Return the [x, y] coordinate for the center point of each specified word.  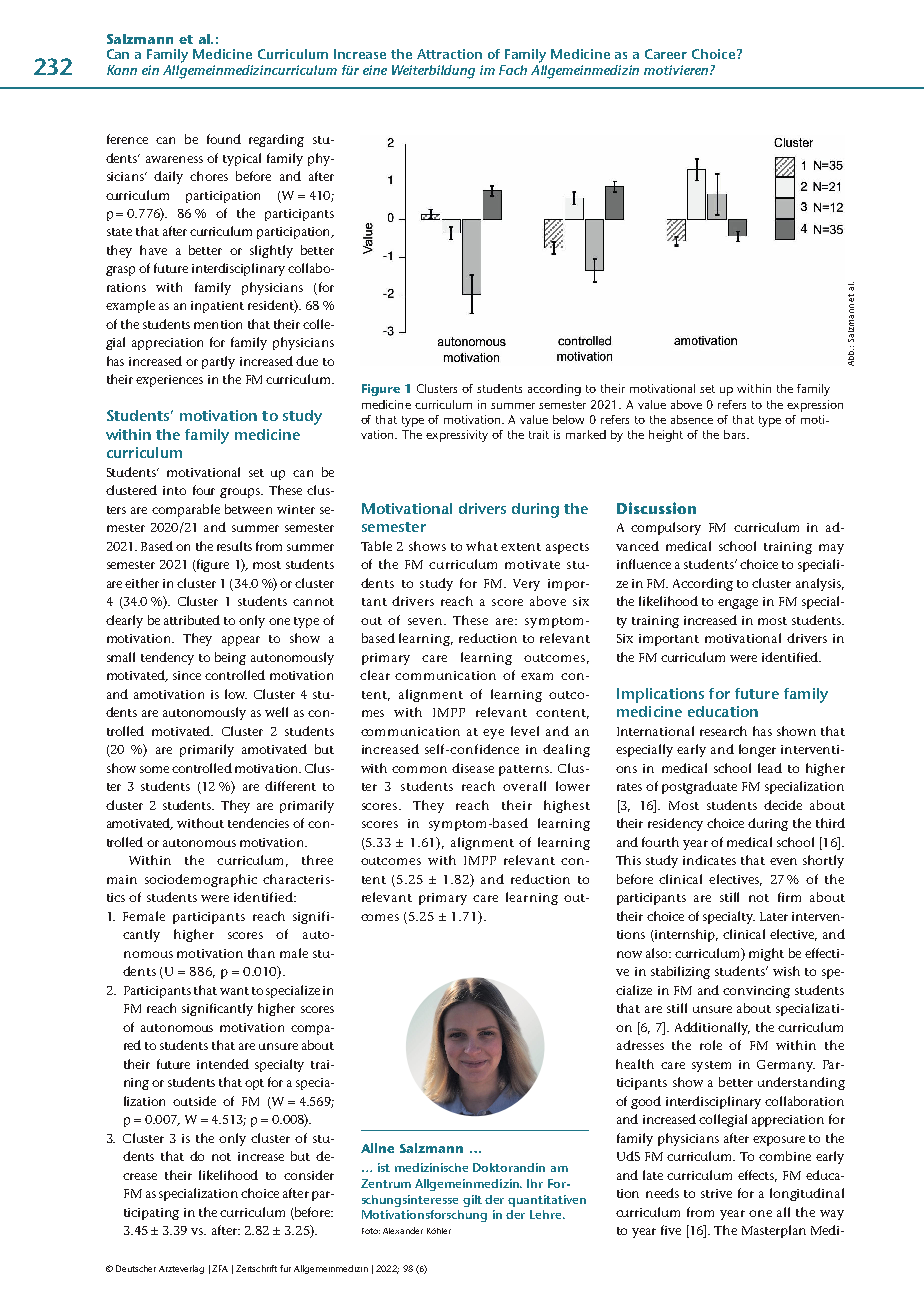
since [187, 675]
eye [493, 734]
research [723, 731]
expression [815, 406]
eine [375, 70]
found [224, 139]
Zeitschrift [256, 1268]
